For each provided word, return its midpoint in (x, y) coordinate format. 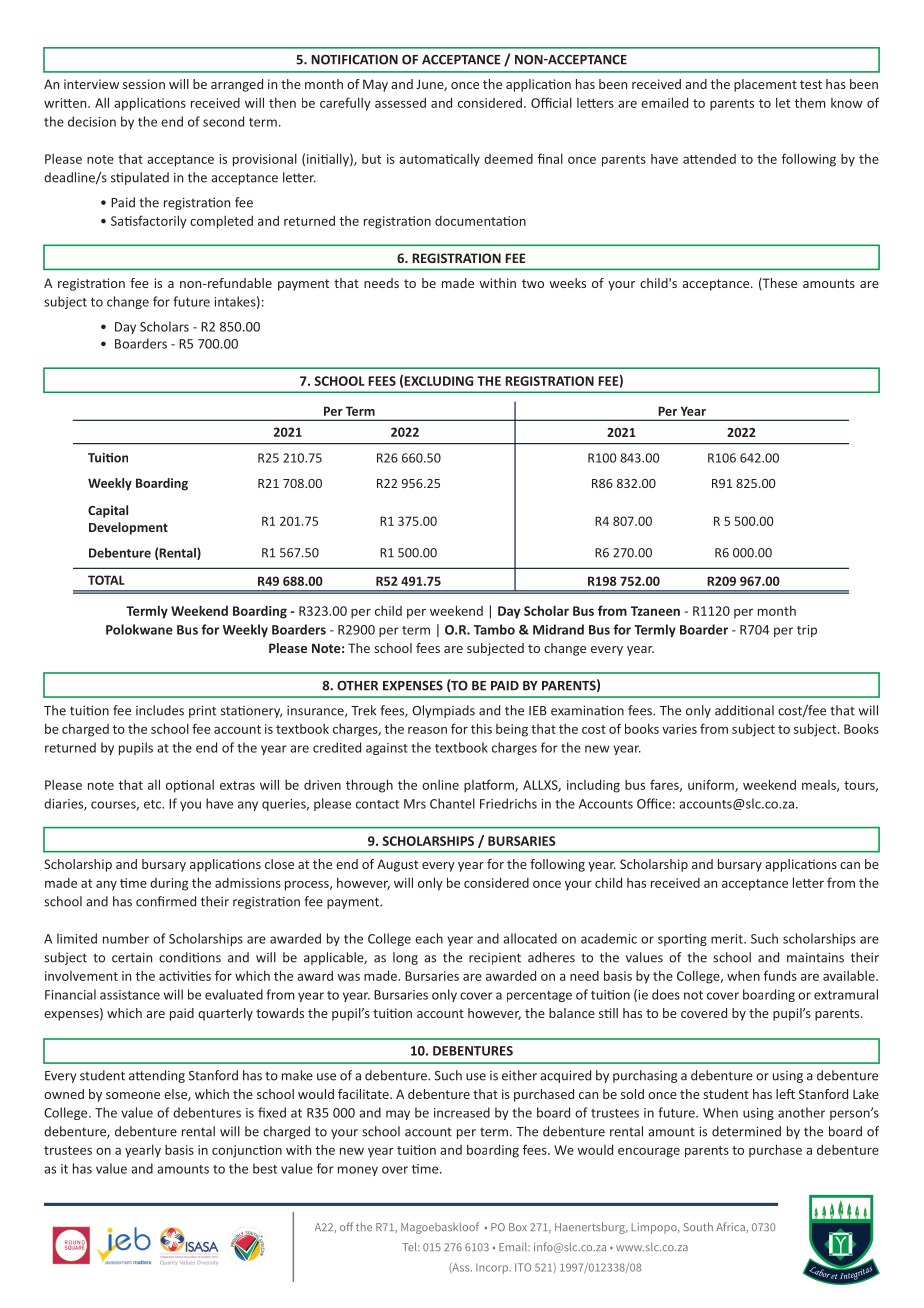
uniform (712, 785)
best (265, 1168)
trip (807, 631)
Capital (108, 511)
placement (765, 85)
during (169, 884)
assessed (400, 103)
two (533, 283)
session (144, 84)
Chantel (452, 803)
